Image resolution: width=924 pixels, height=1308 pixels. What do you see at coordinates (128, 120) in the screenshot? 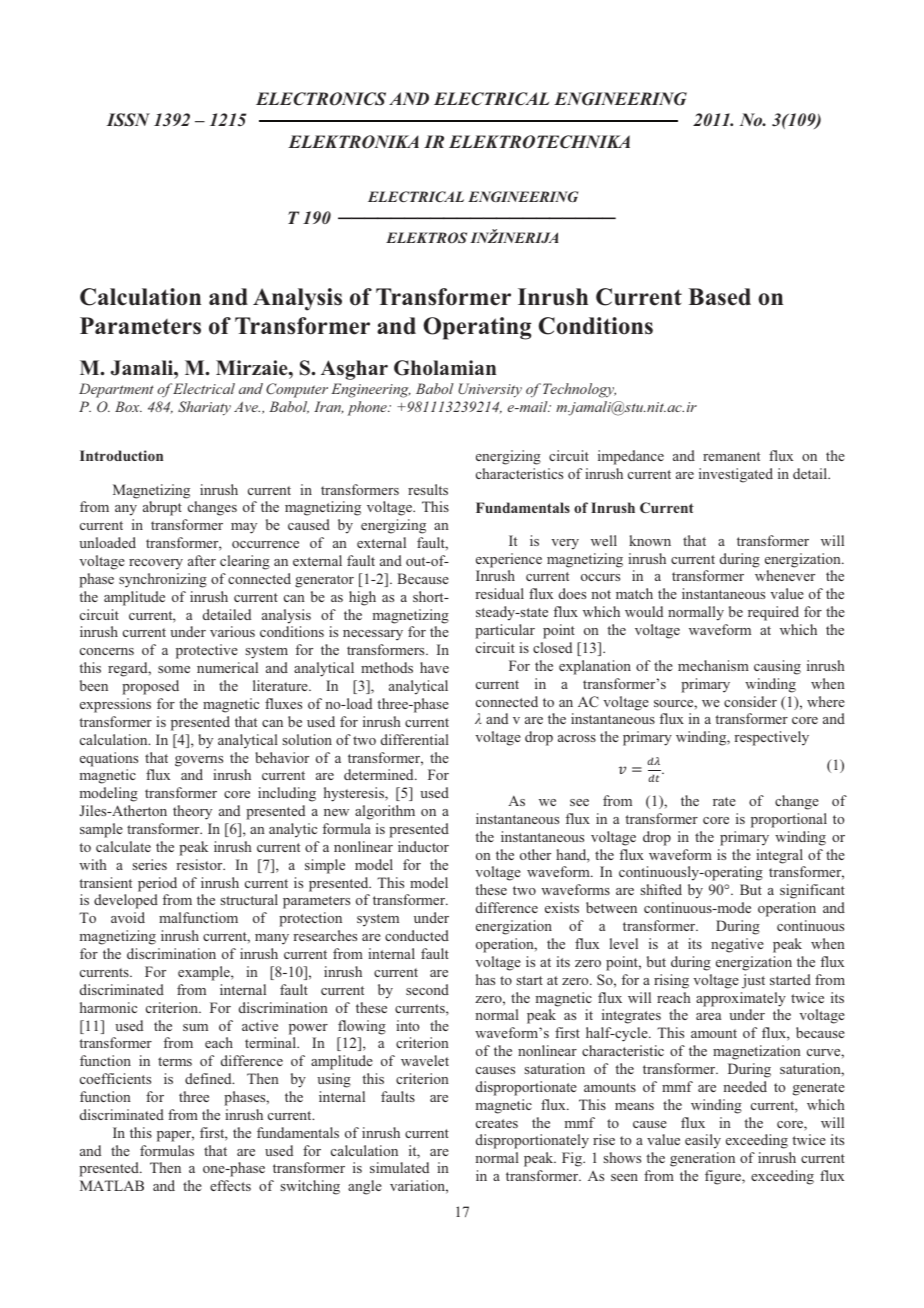
I see `ISSN` at bounding box center [128, 120].
